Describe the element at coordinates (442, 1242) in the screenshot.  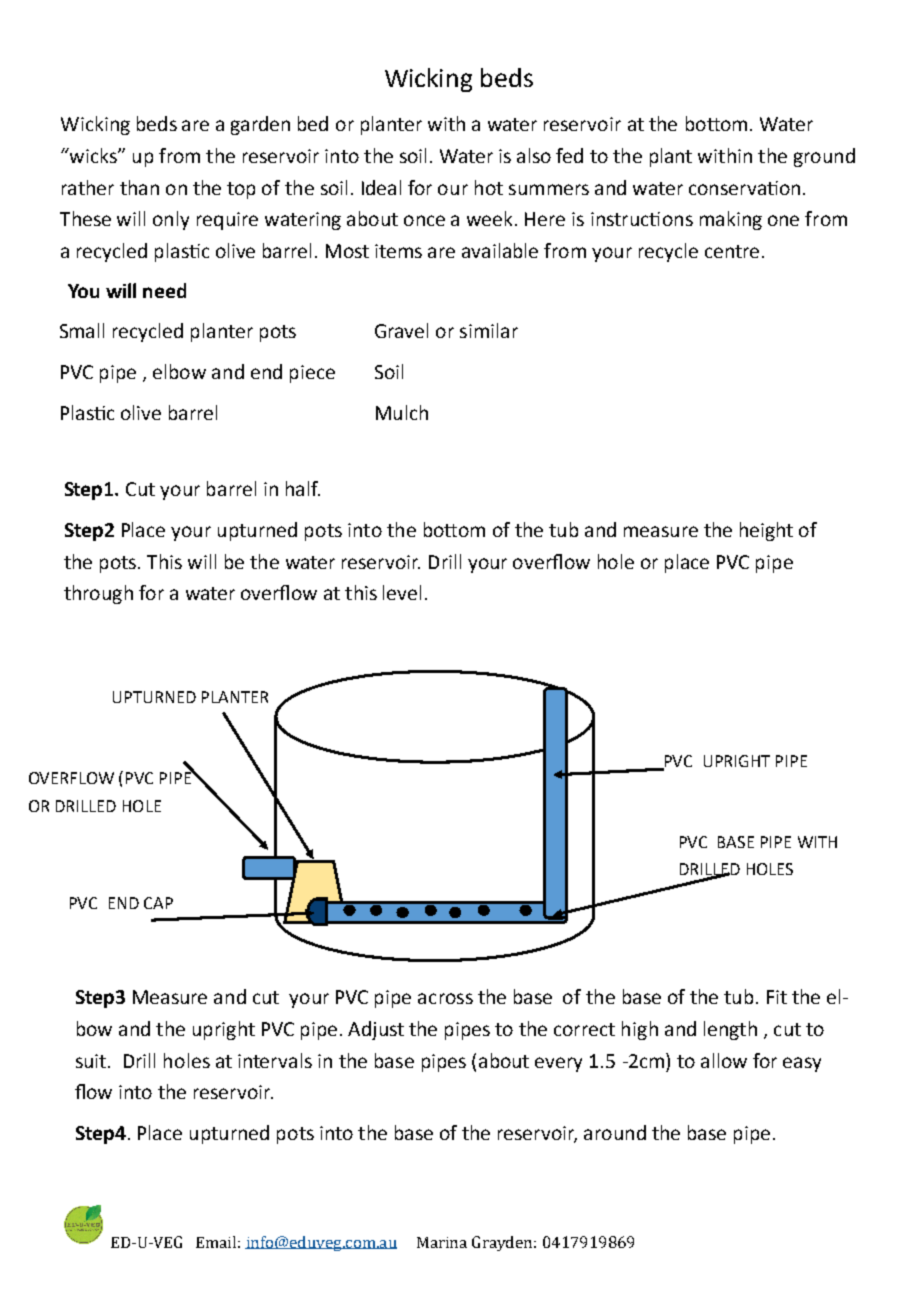
I see `Marina` at that location.
